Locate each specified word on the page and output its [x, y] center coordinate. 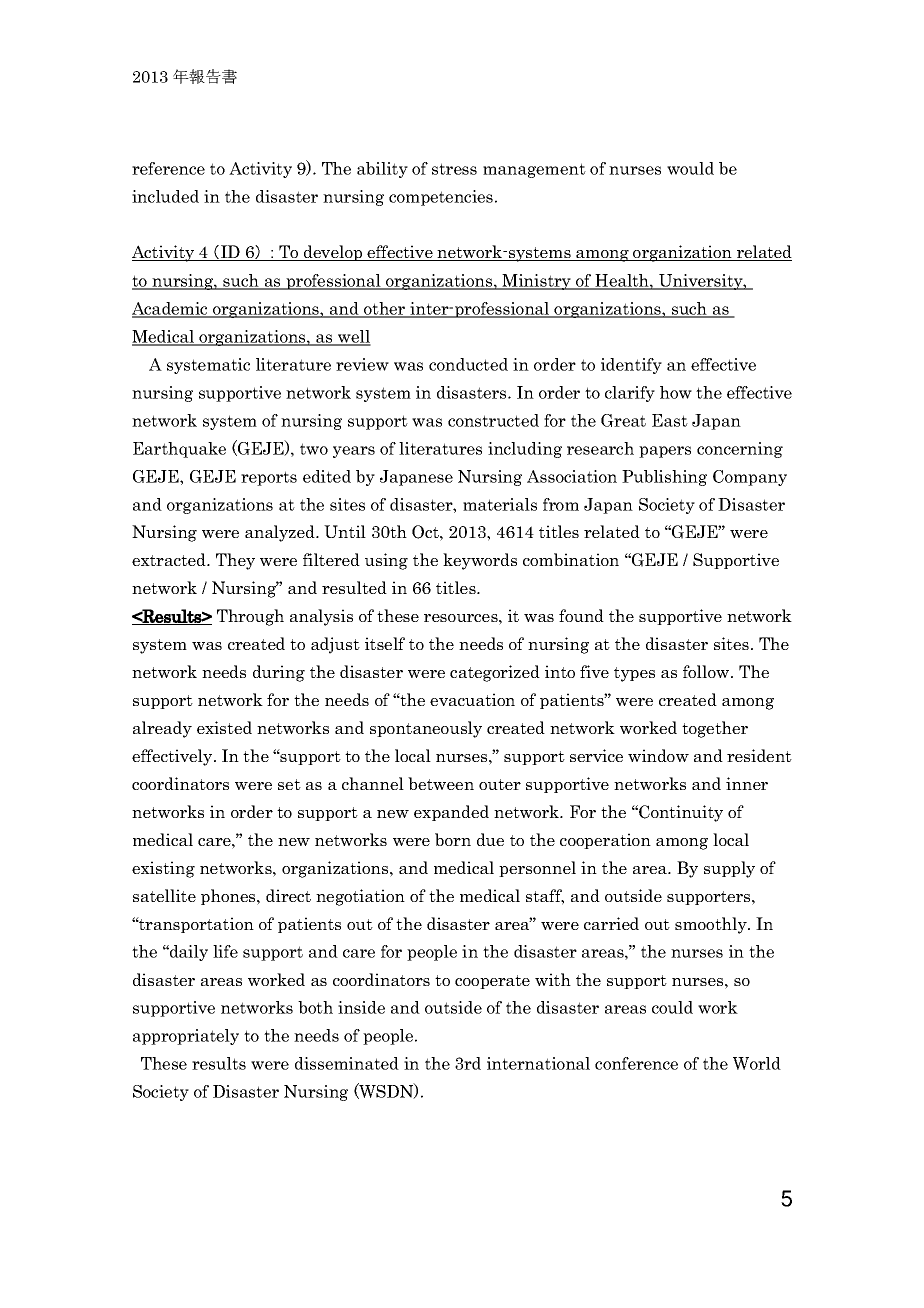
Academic [171, 309]
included [165, 196]
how [676, 392]
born [453, 839]
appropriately [186, 1037]
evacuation [472, 699]
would [690, 168]
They [235, 561]
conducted [468, 364]
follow [707, 671]
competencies [442, 198]
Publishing [664, 478]
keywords [480, 561]
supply [729, 869]
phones [229, 897]
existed [224, 727]
